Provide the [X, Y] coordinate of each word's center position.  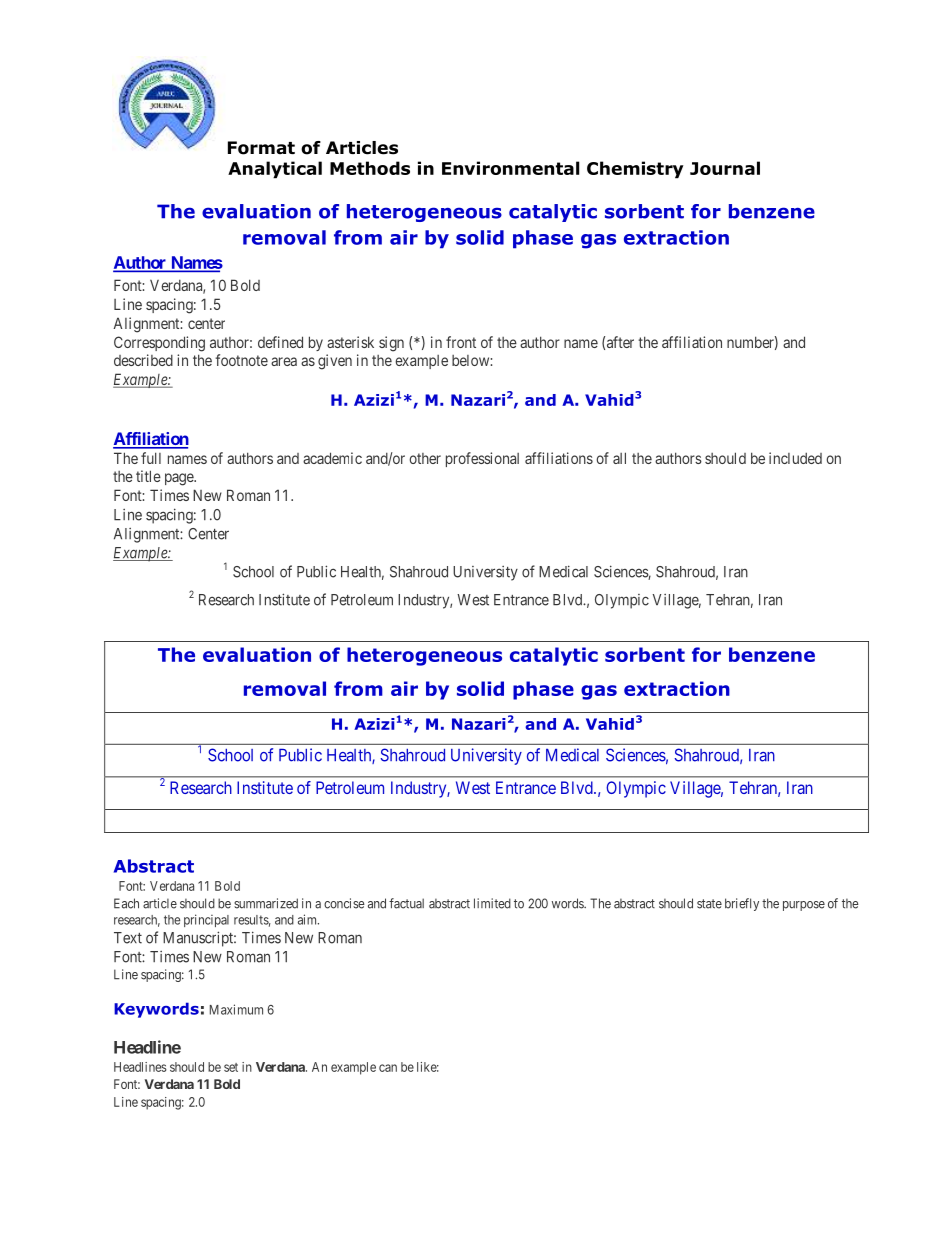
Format [261, 148]
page [180, 479]
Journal [725, 168]
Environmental [510, 168]
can [388, 1068]
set [231, 1067]
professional [482, 459]
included [795, 458]
